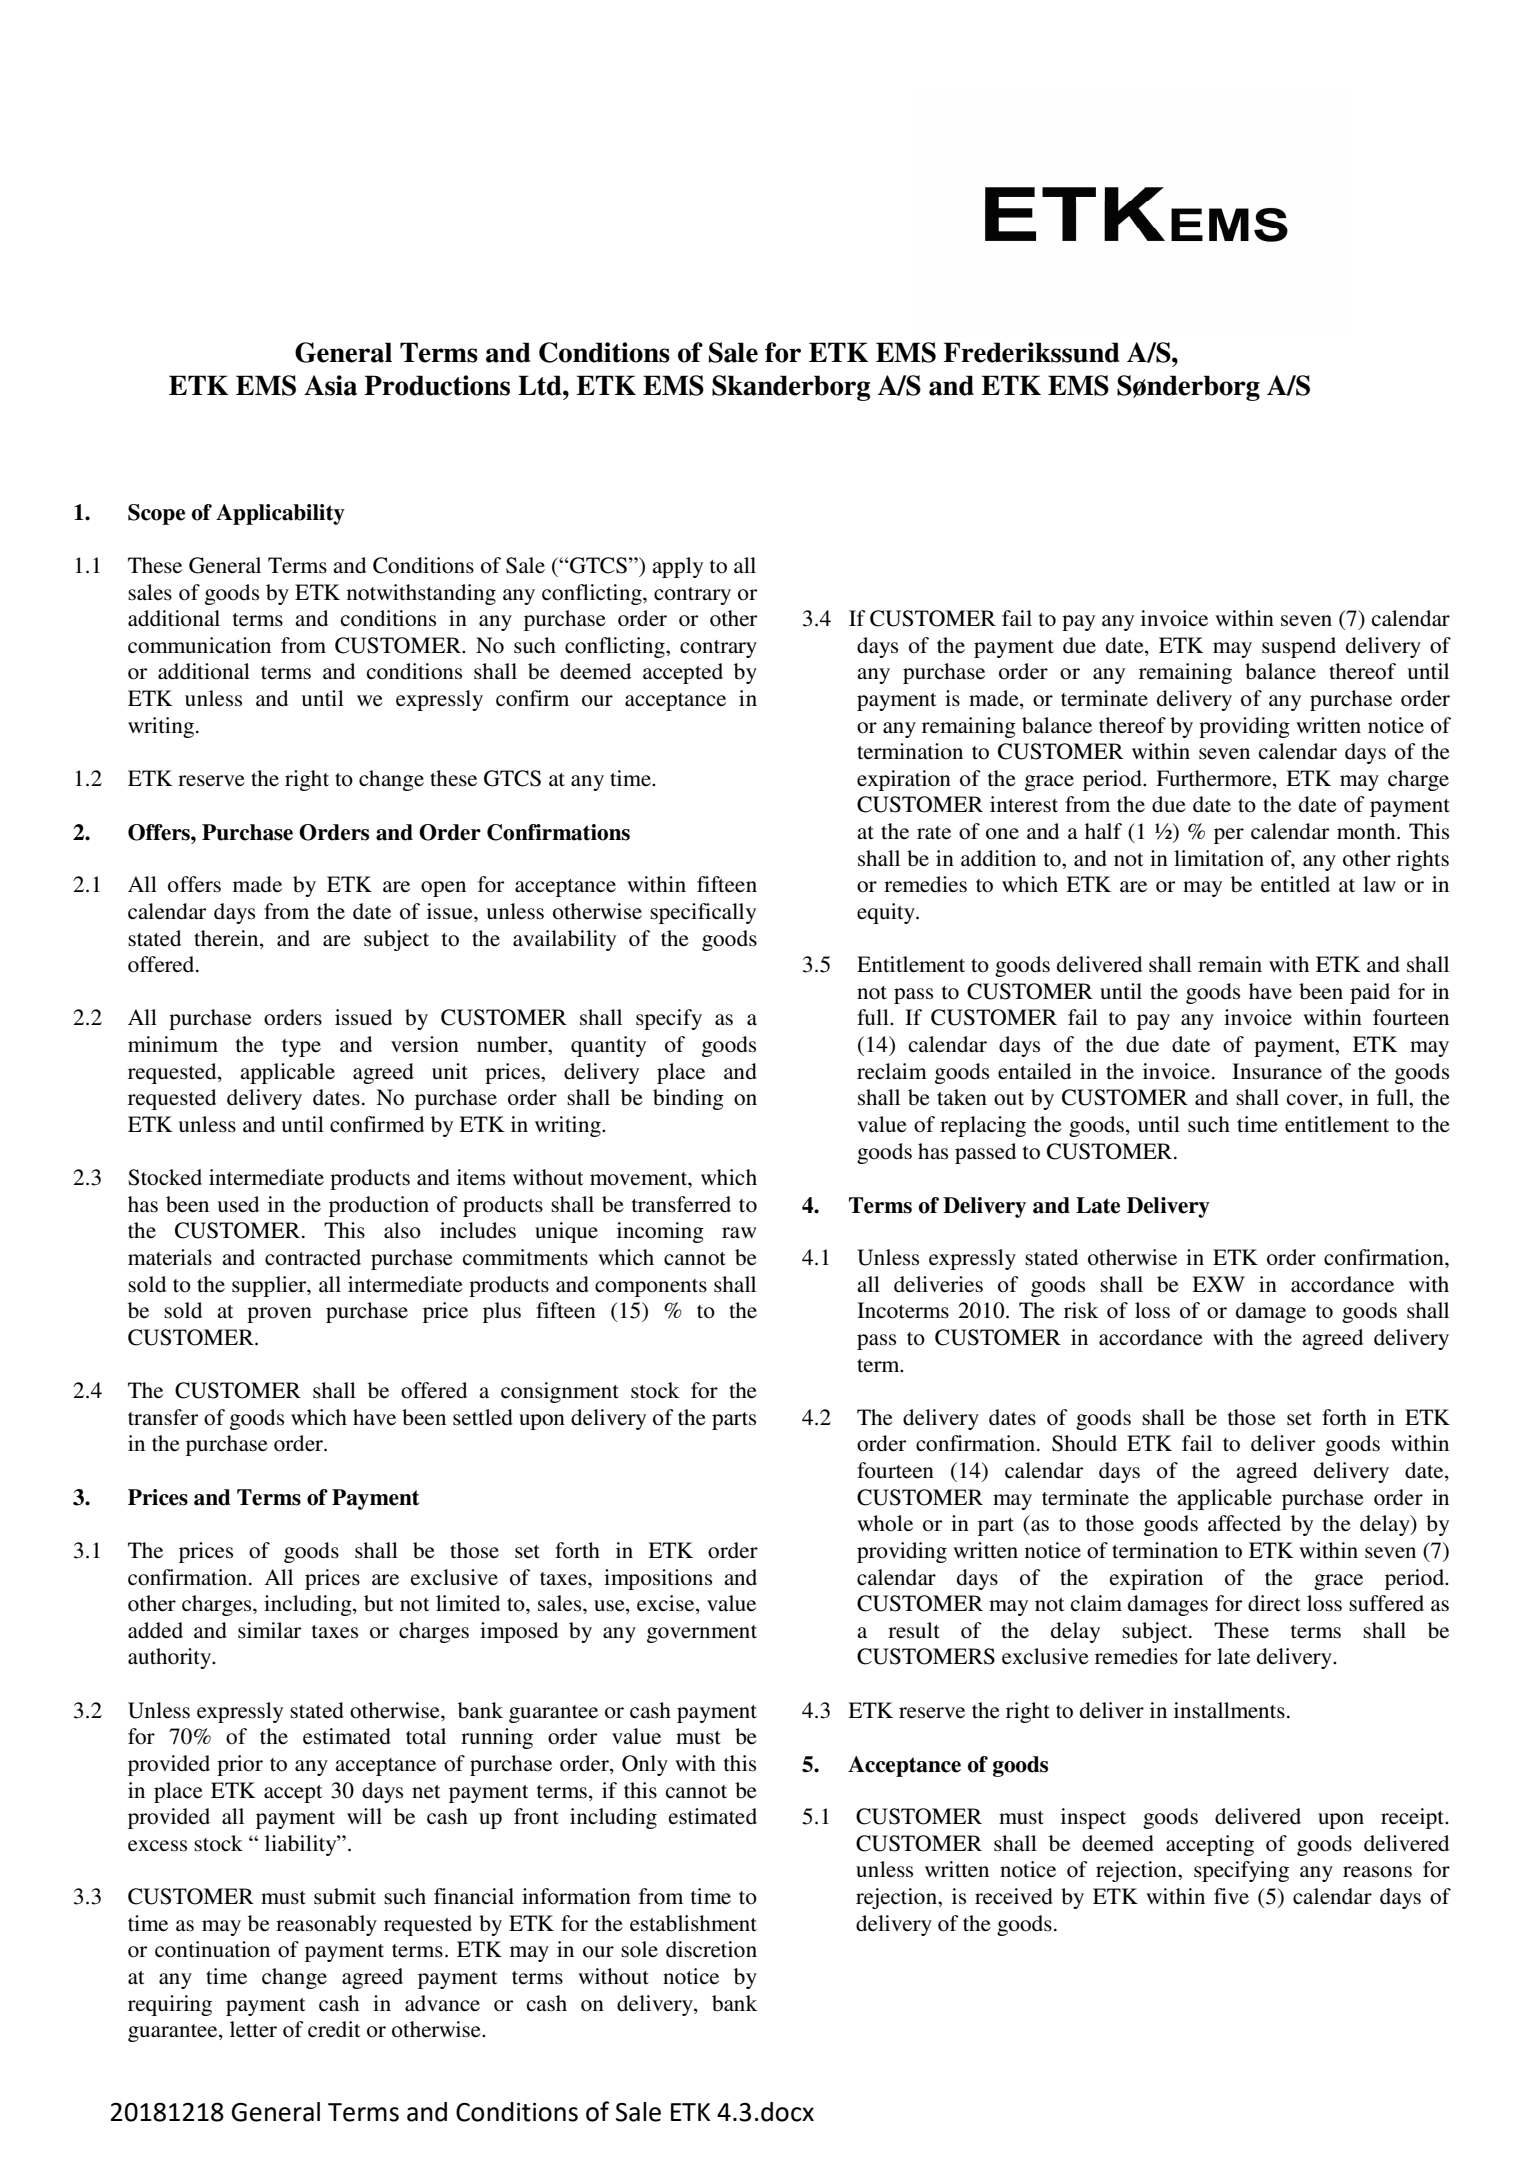 The height and width of the document is (2166, 1531). Describe the element at coordinates (1295, 884) in the document. I see `entitled` at that location.
